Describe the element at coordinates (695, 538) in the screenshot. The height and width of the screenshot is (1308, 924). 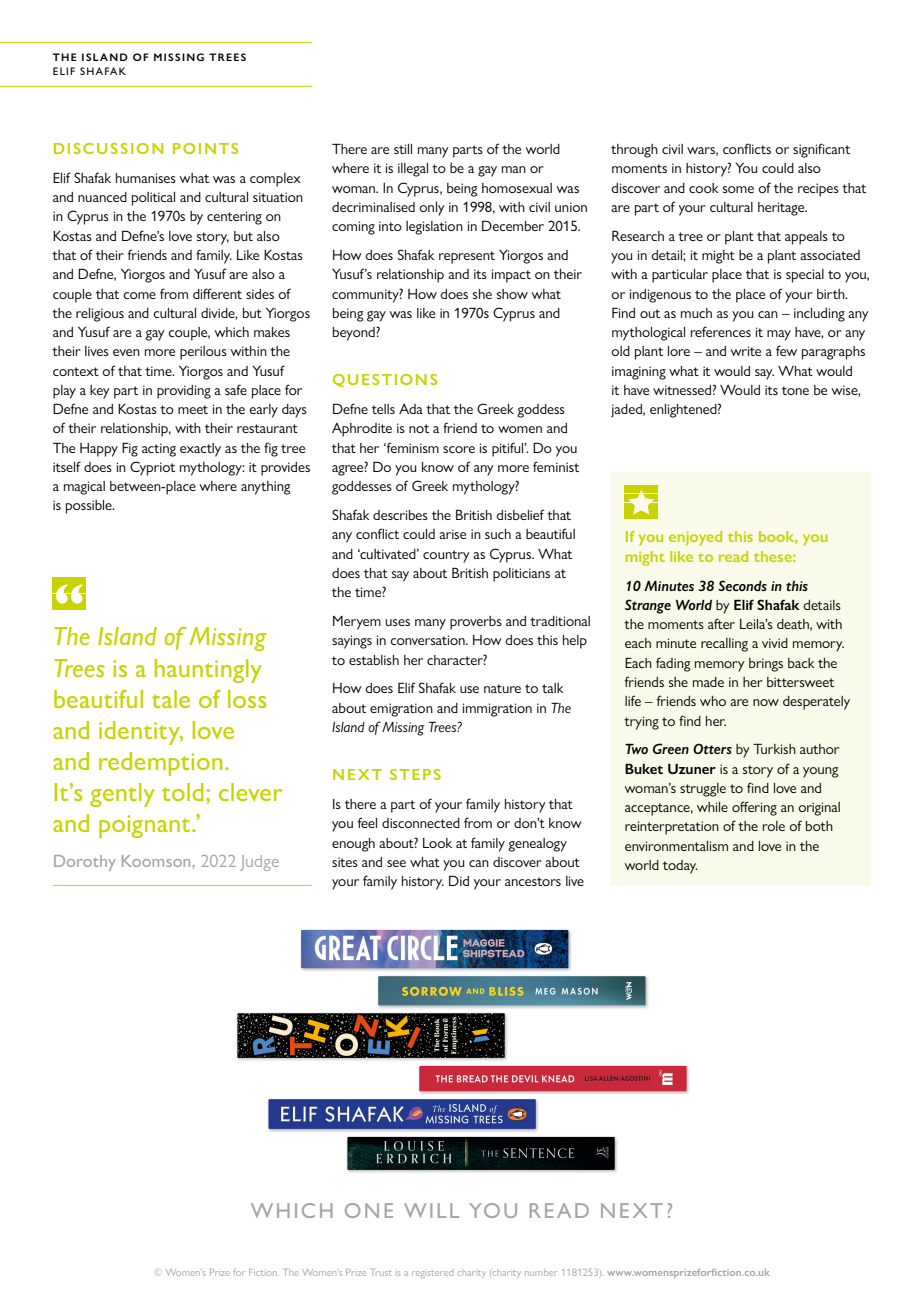
I see `enjoyed` at that location.
